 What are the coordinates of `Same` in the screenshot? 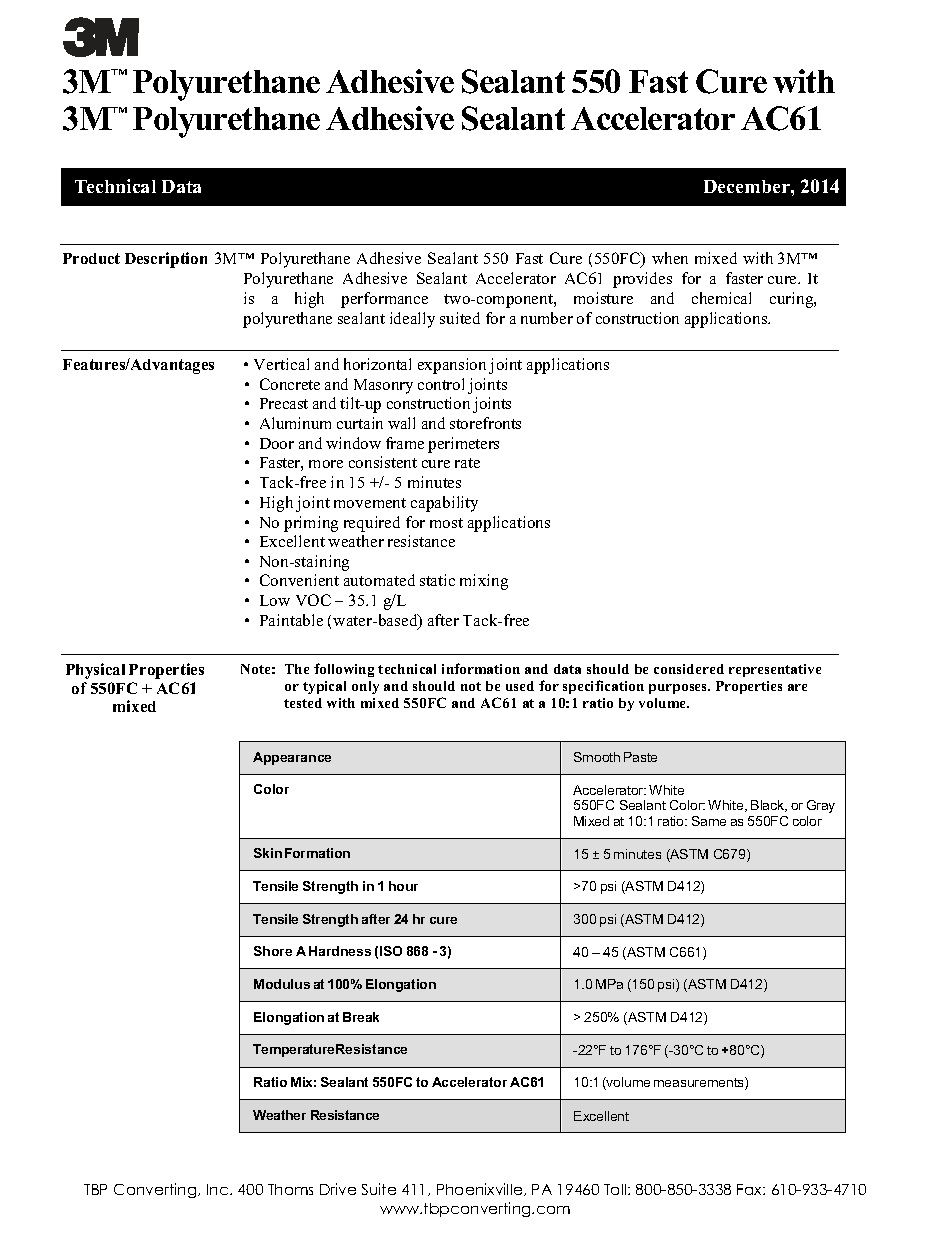 It's located at (709, 821).
